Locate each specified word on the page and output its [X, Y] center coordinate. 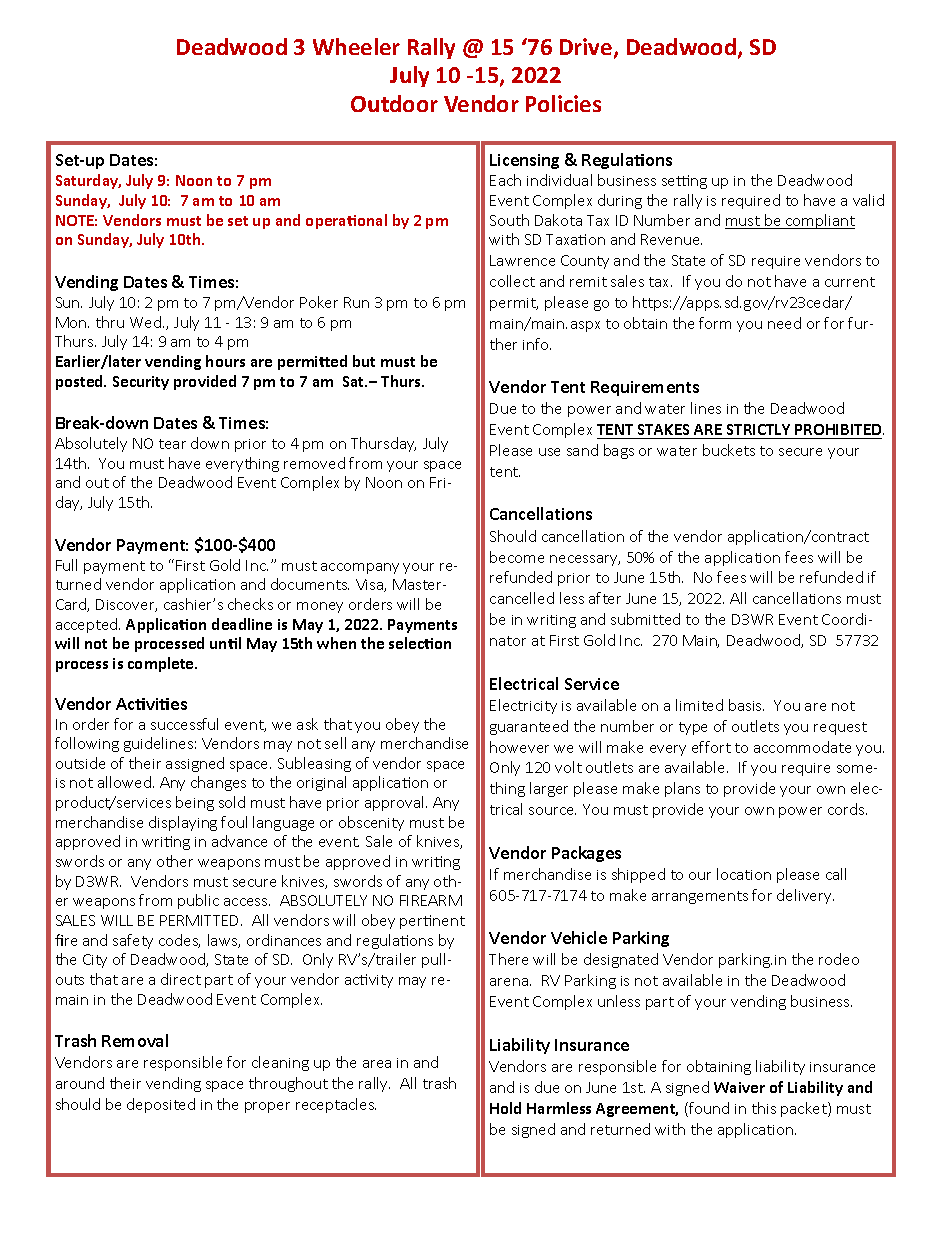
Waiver [739, 1087]
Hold [505, 1108]
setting [684, 182]
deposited [161, 1105]
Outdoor [394, 103]
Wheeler [356, 46]
